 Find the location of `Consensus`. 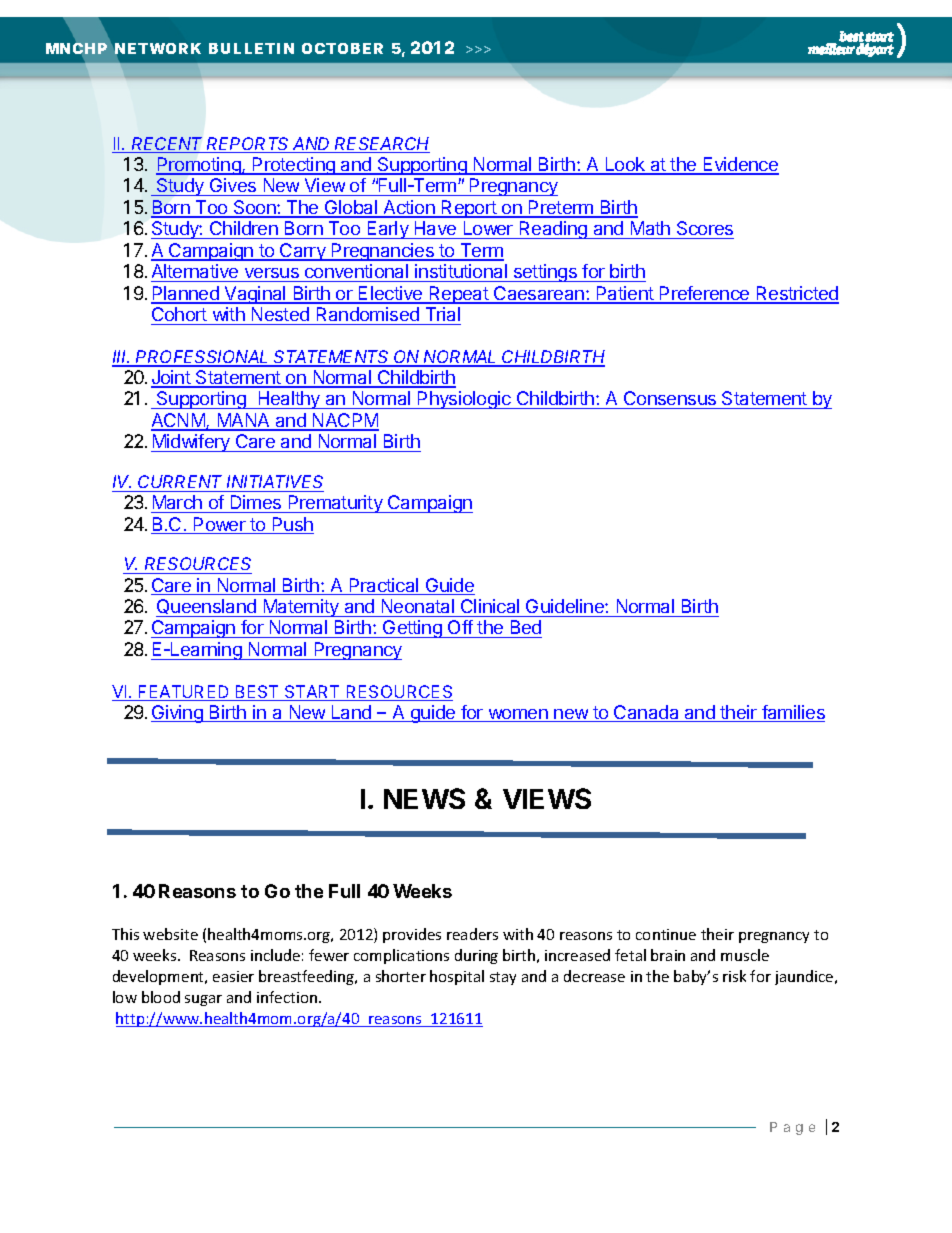

Consensus is located at coordinates (670, 400).
